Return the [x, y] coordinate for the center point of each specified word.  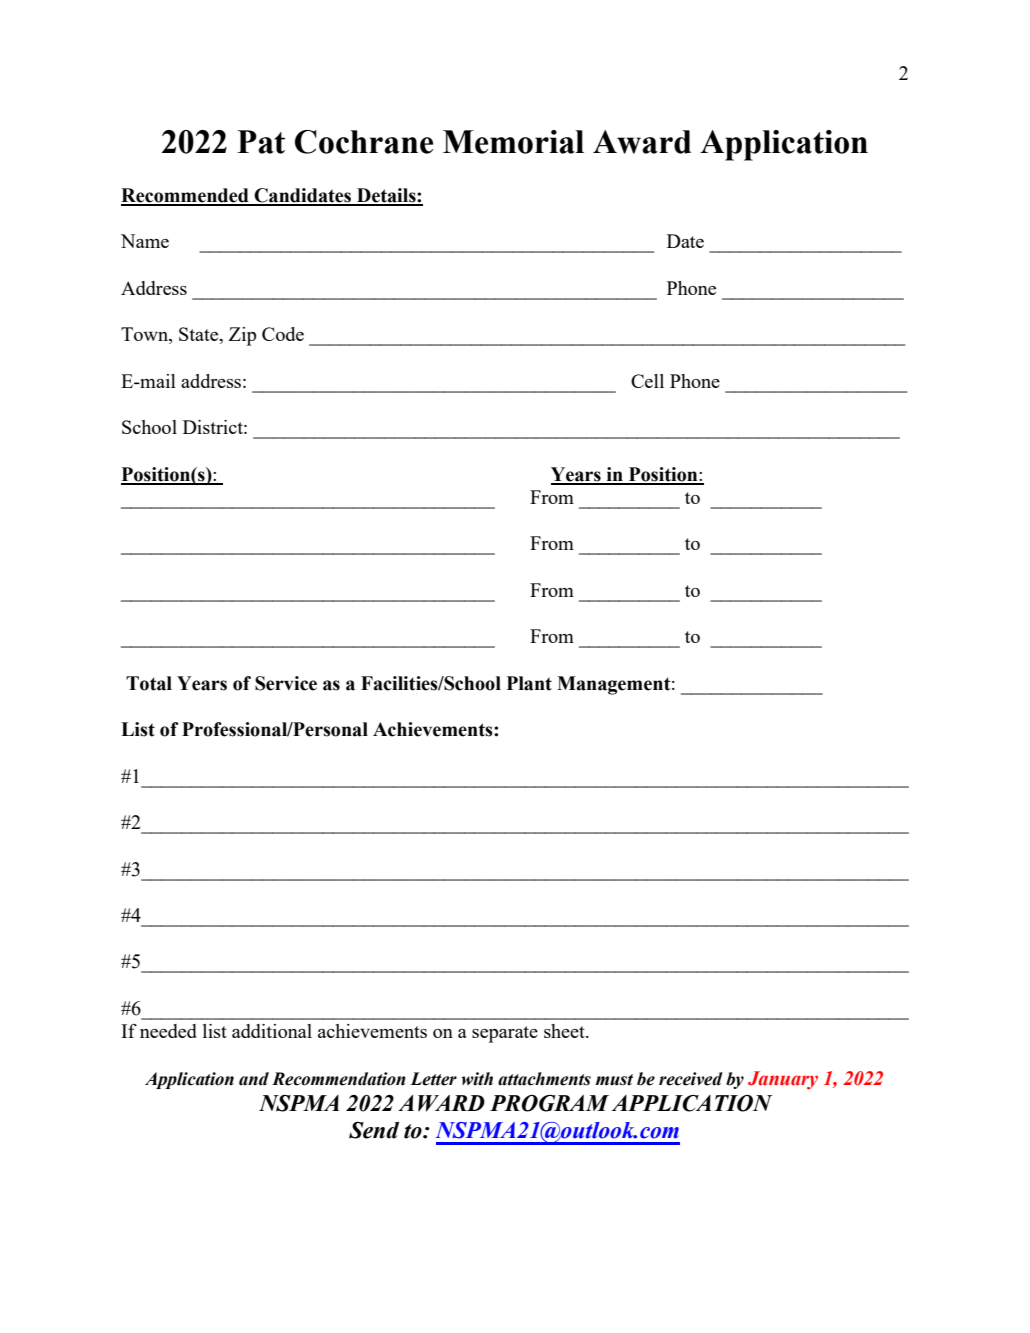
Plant [529, 683]
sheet [565, 1031]
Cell [647, 381]
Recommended [186, 196]
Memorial [513, 142]
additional [272, 1031]
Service [286, 683]
